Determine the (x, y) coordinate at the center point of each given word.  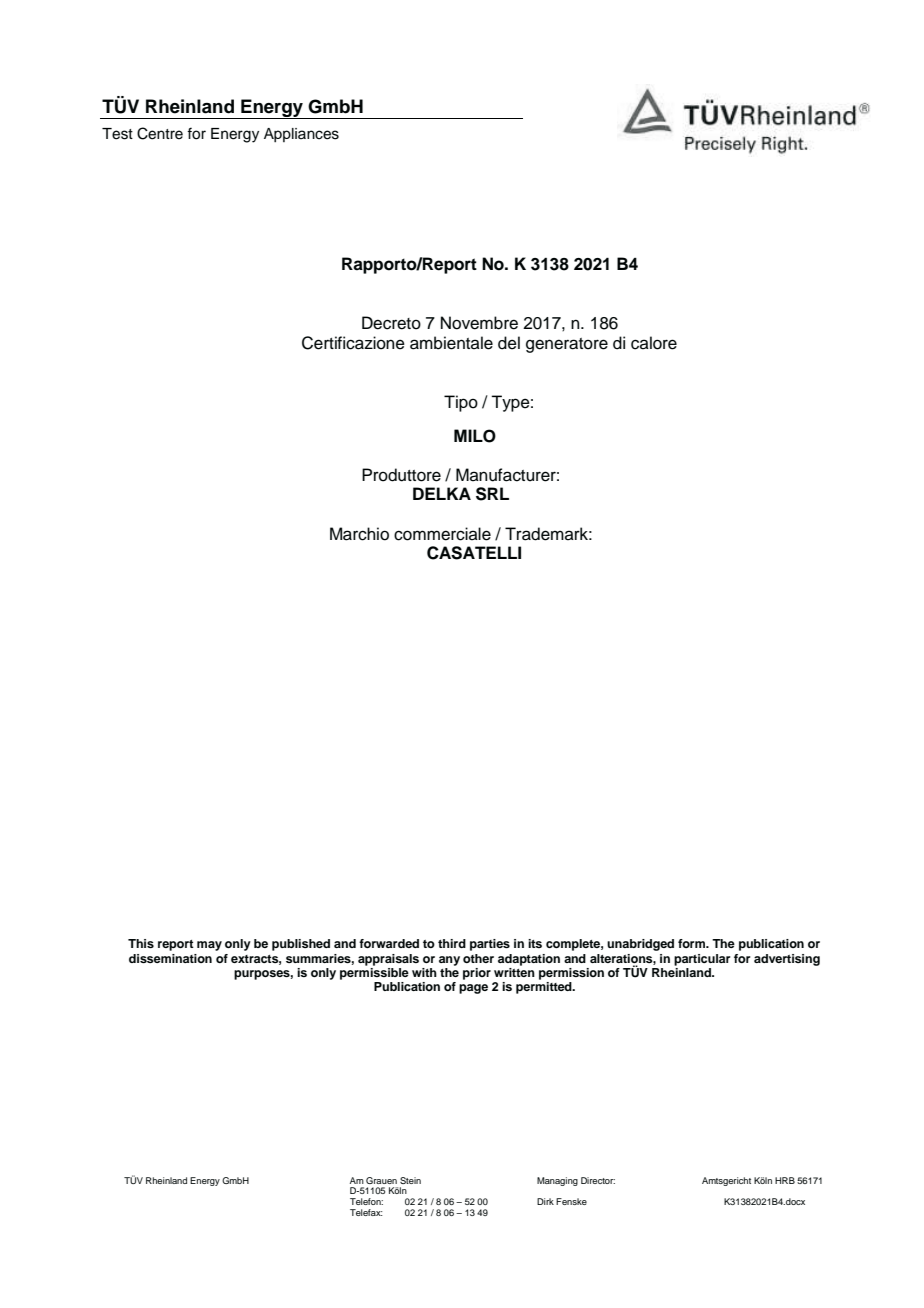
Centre (160, 133)
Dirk (545, 1201)
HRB (785, 1180)
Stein (410, 1180)
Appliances (301, 135)
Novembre (479, 323)
